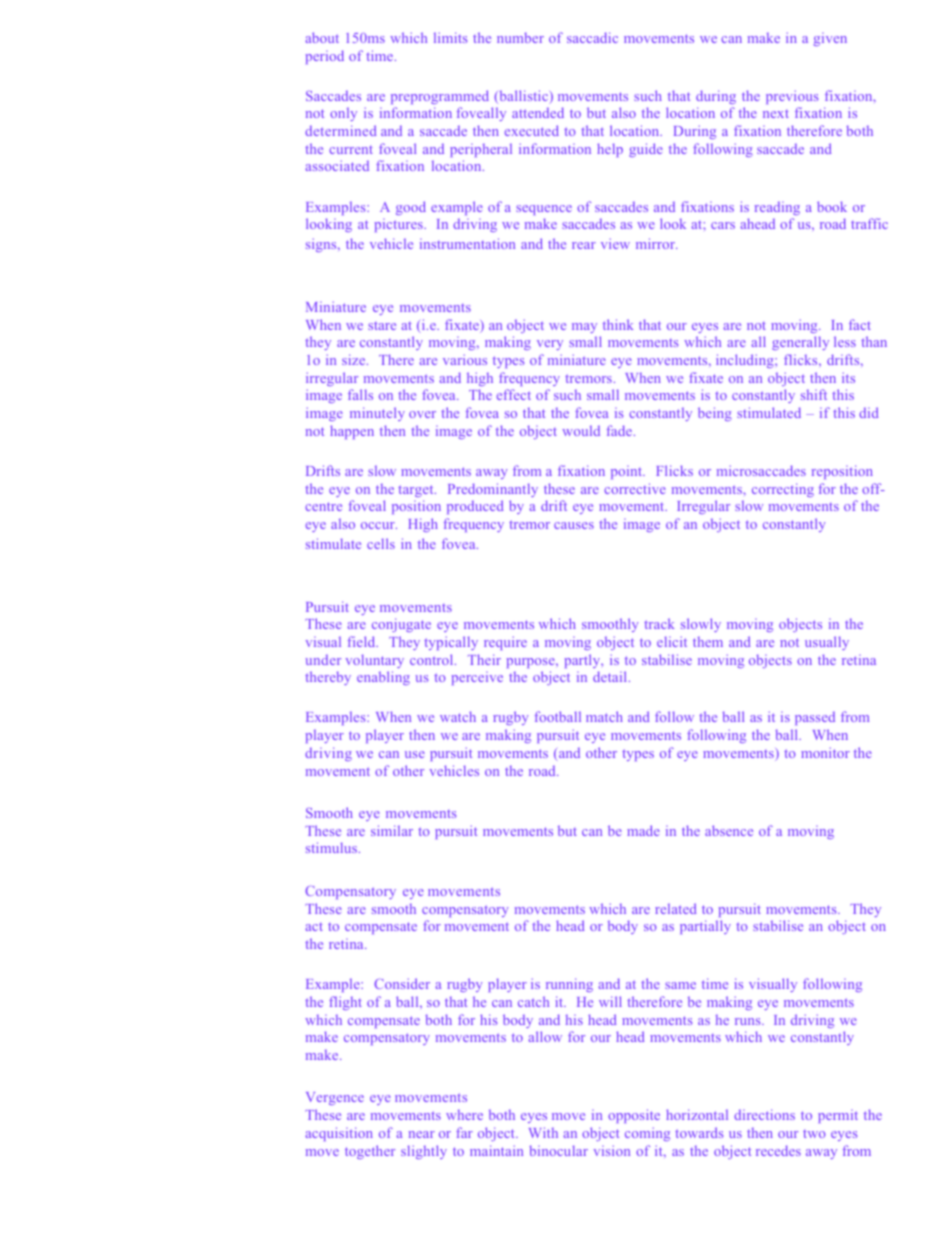  I want to click on previous, so click(792, 97).
